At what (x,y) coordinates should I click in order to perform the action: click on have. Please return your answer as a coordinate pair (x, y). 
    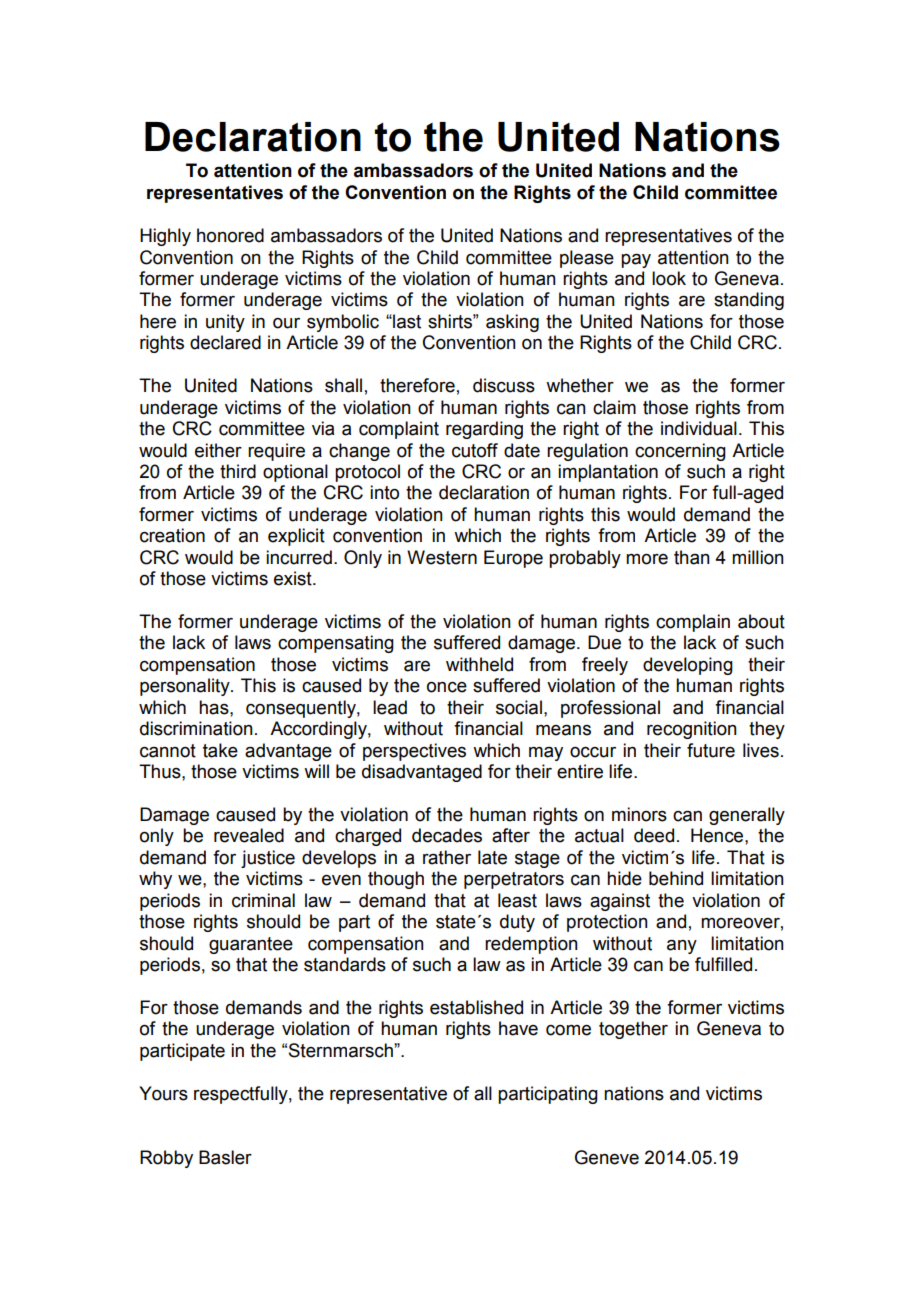
    Looking at the image, I should click on (518, 1028).
